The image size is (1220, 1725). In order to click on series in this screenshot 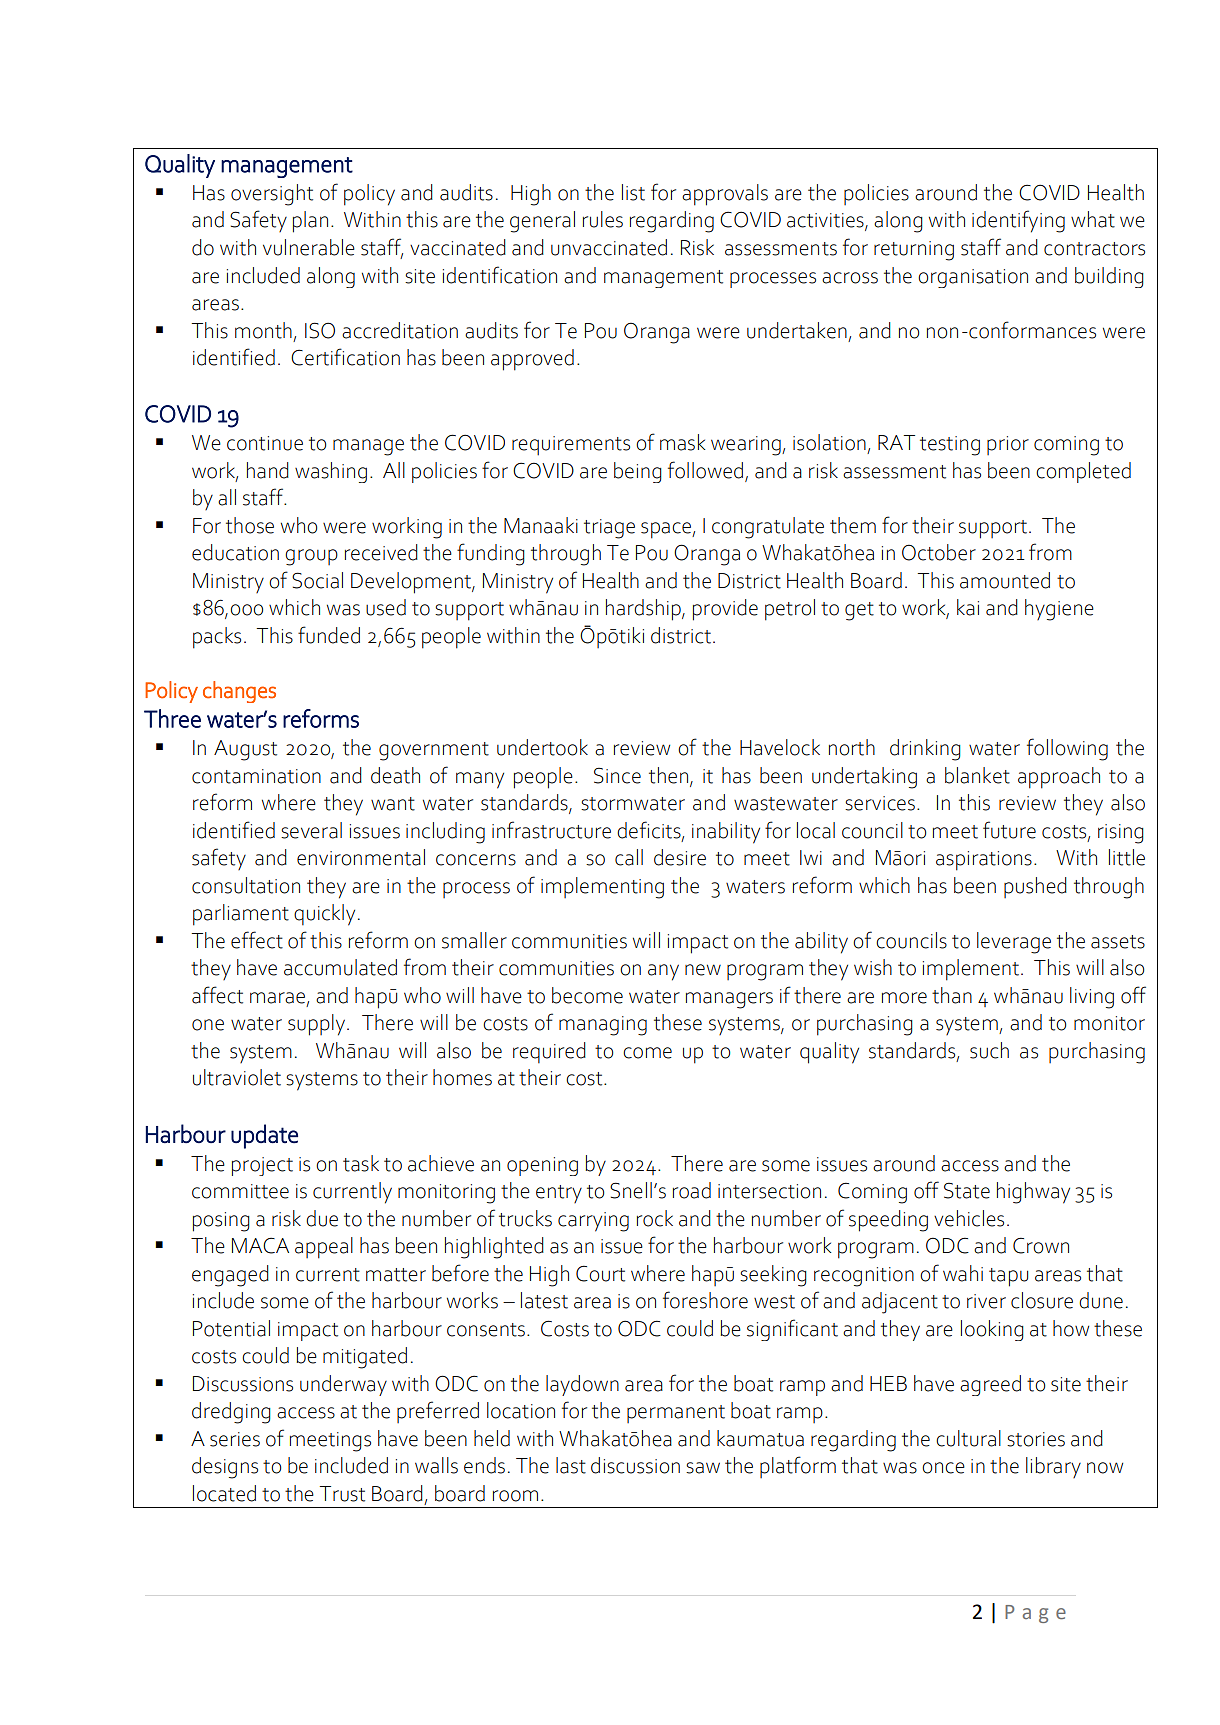, I will do `click(235, 1439)`.
